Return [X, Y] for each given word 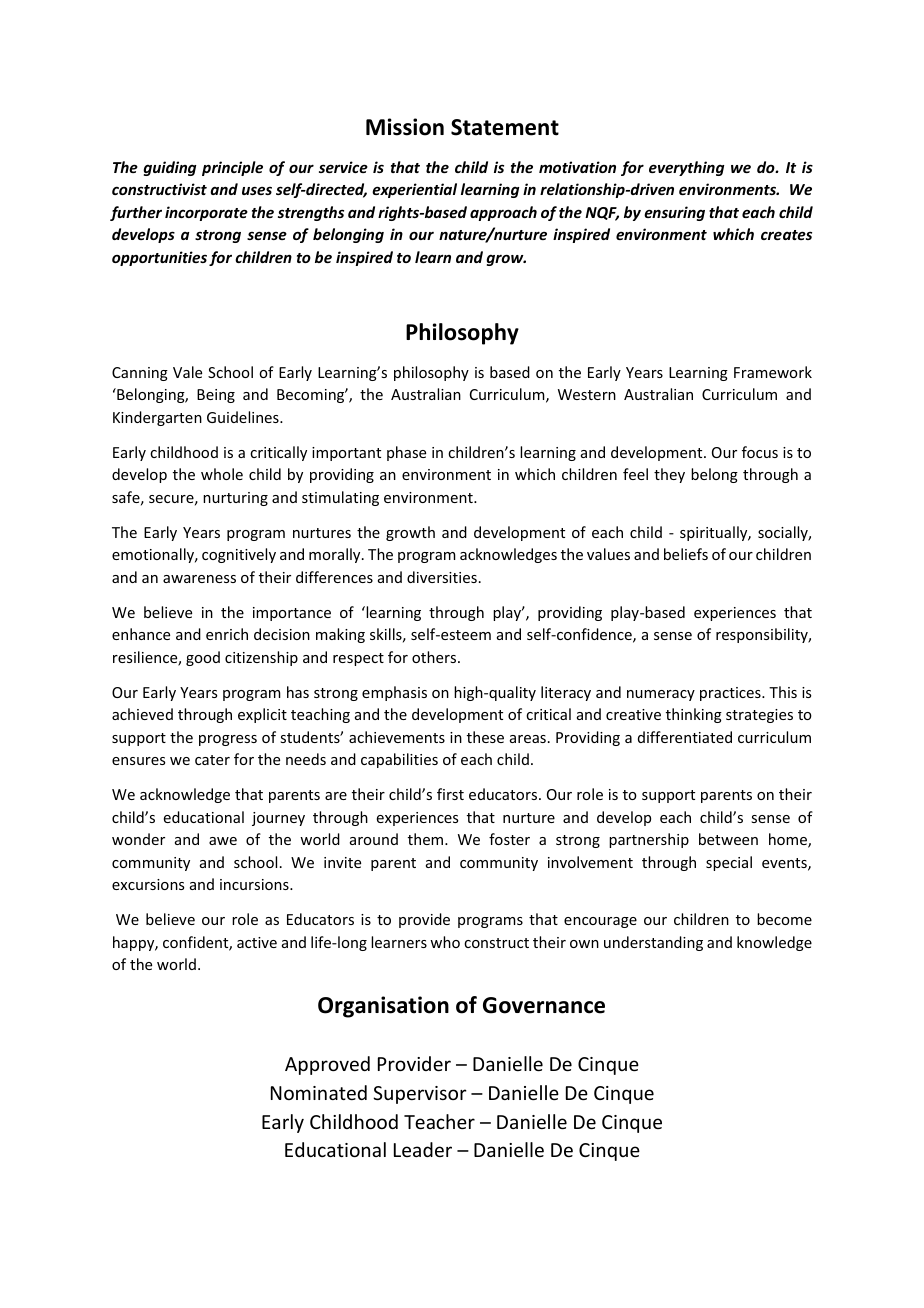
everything [686, 168]
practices [731, 694]
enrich [227, 634]
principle [232, 168]
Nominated [319, 1092]
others [435, 657]
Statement [505, 127]
